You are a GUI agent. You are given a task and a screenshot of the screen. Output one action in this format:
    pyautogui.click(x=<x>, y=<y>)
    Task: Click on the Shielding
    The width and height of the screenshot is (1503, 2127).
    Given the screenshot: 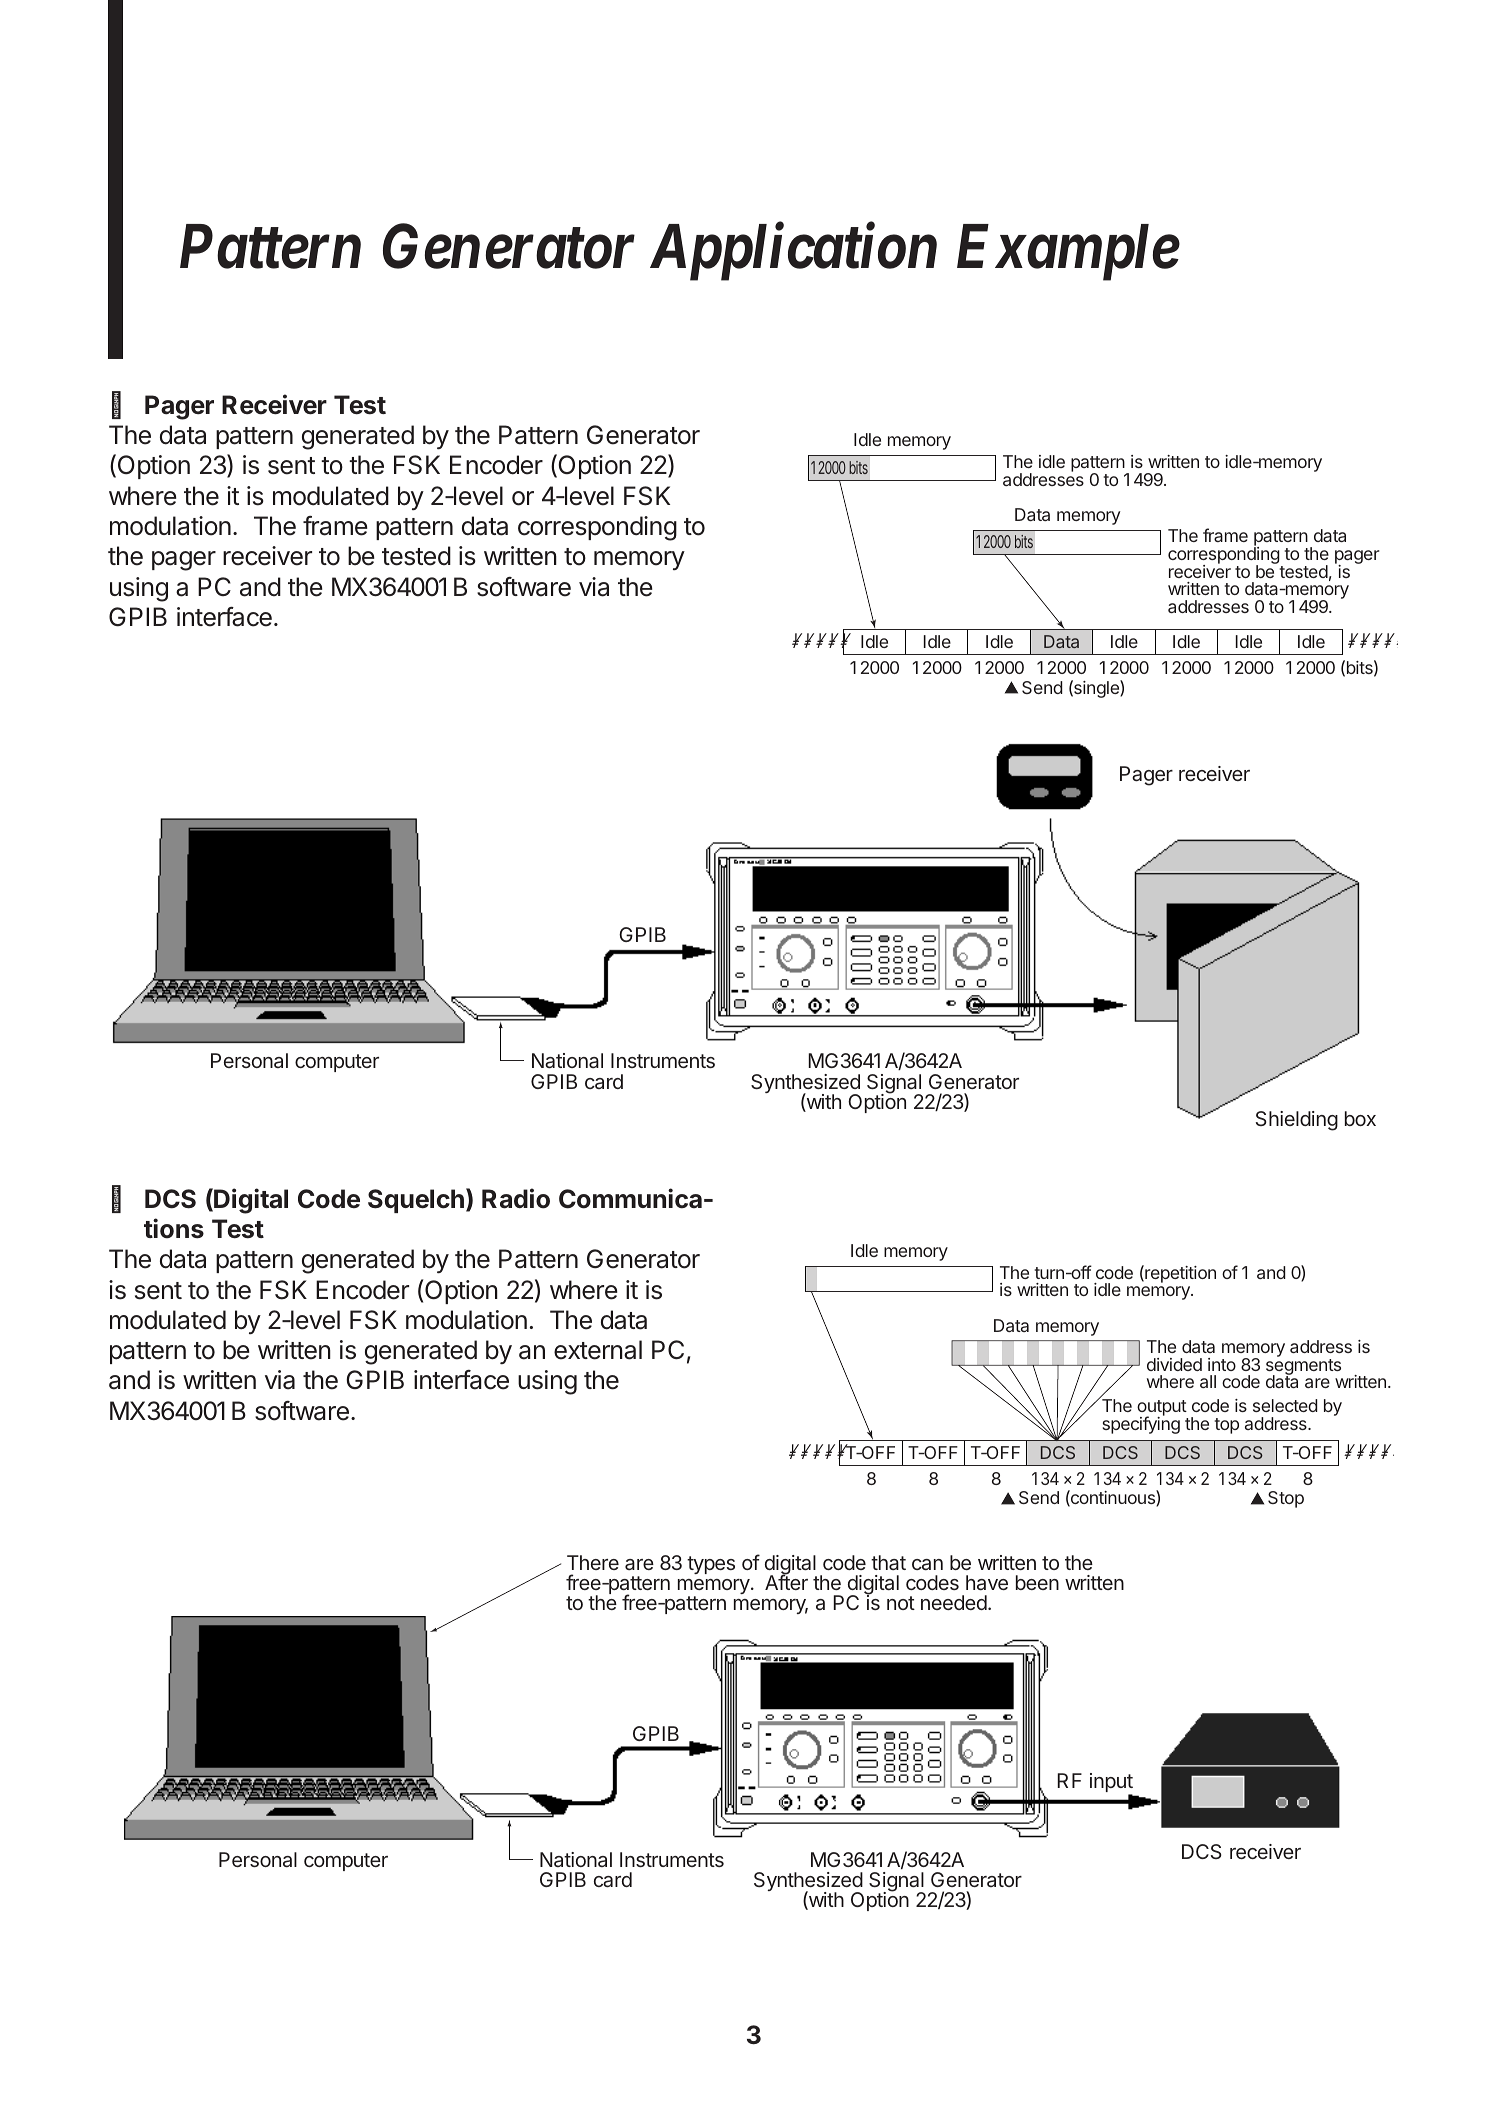 What is the action you would take?
    pyautogui.click(x=1297, y=1121)
